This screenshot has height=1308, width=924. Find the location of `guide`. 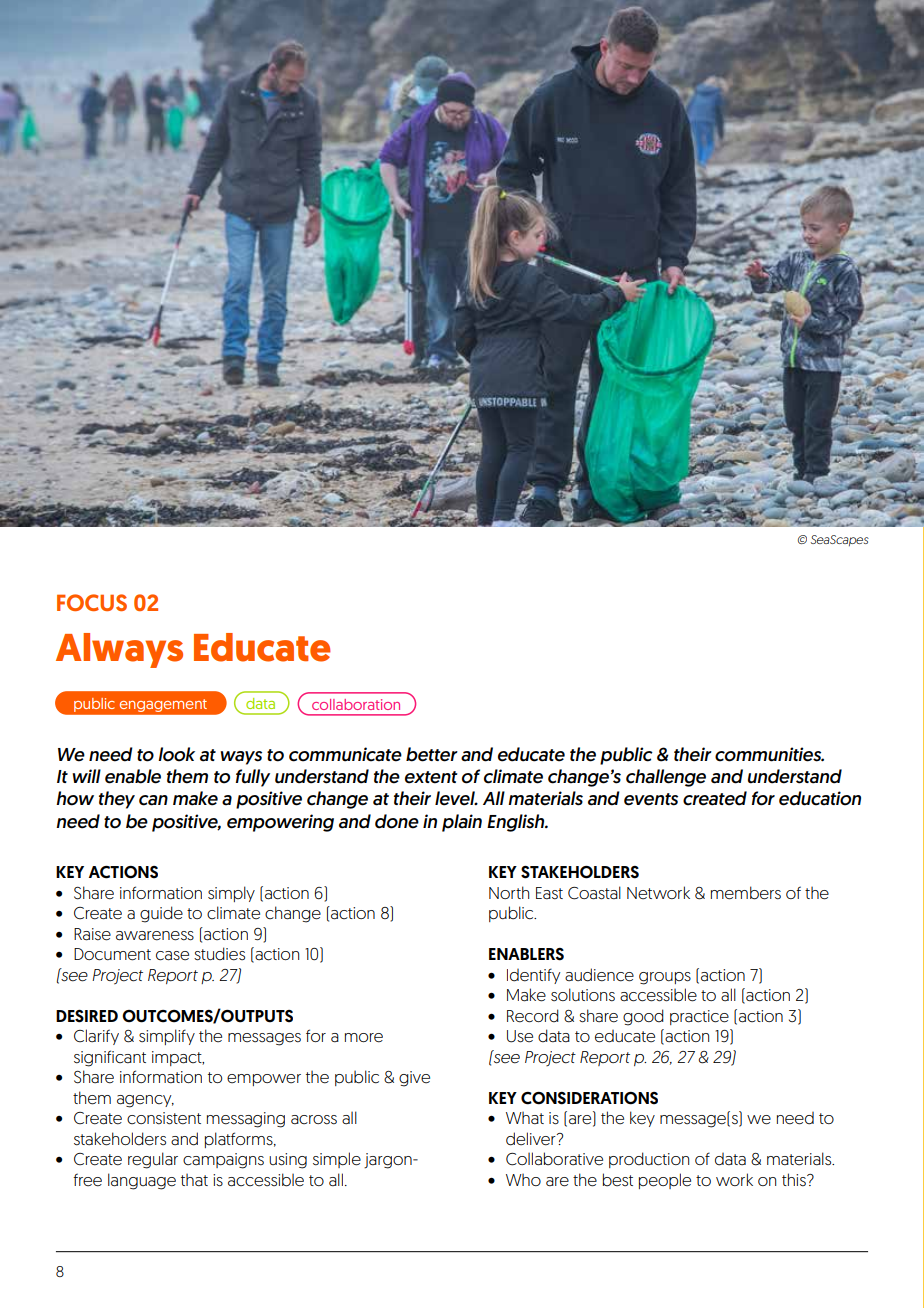

guide is located at coordinates (161, 914).
